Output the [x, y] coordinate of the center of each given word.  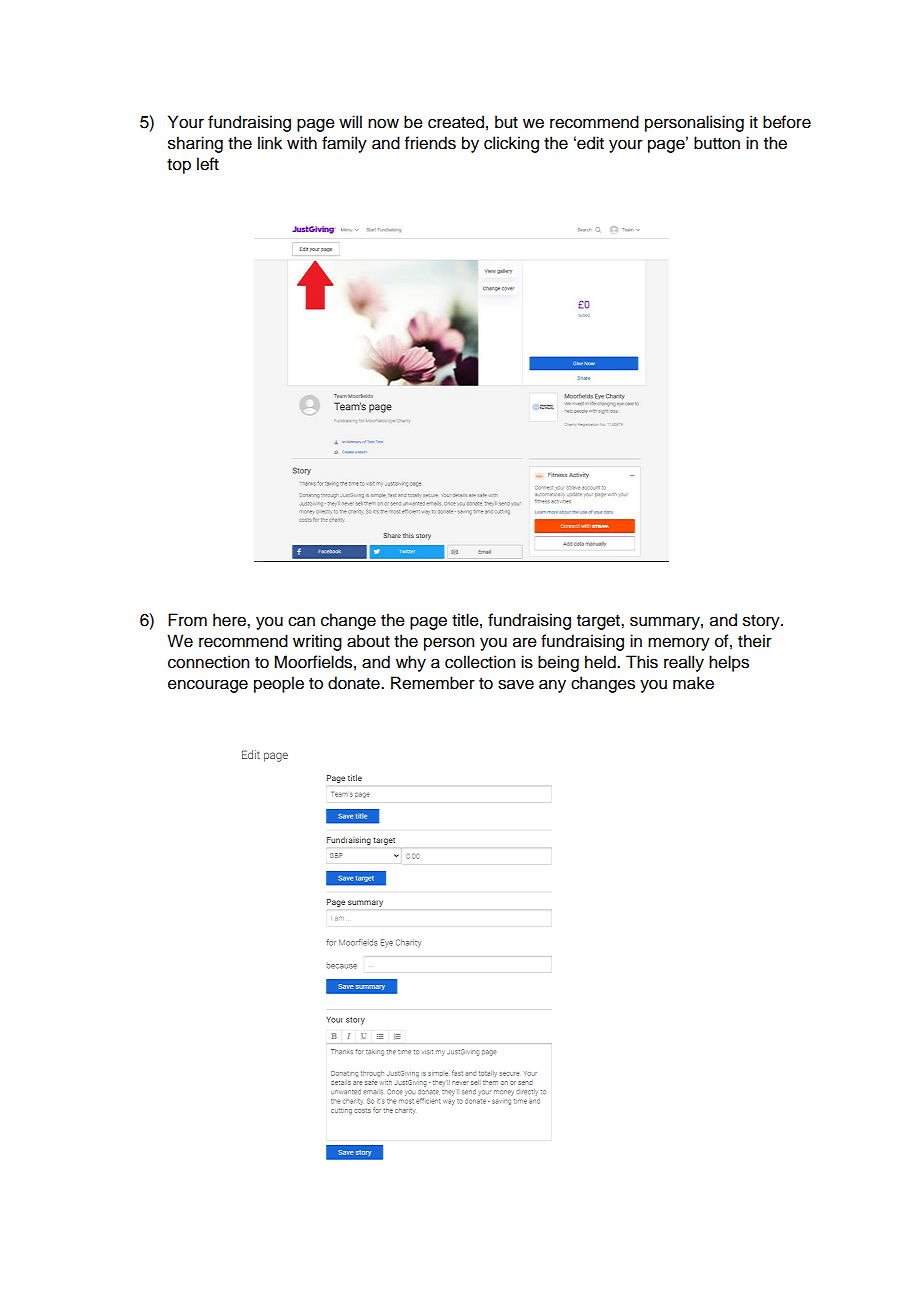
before [787, 122]
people [279, 684]
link [270, 142]
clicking [511, 144]
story [762, 622]
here [230, 620]
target [599, 622]
